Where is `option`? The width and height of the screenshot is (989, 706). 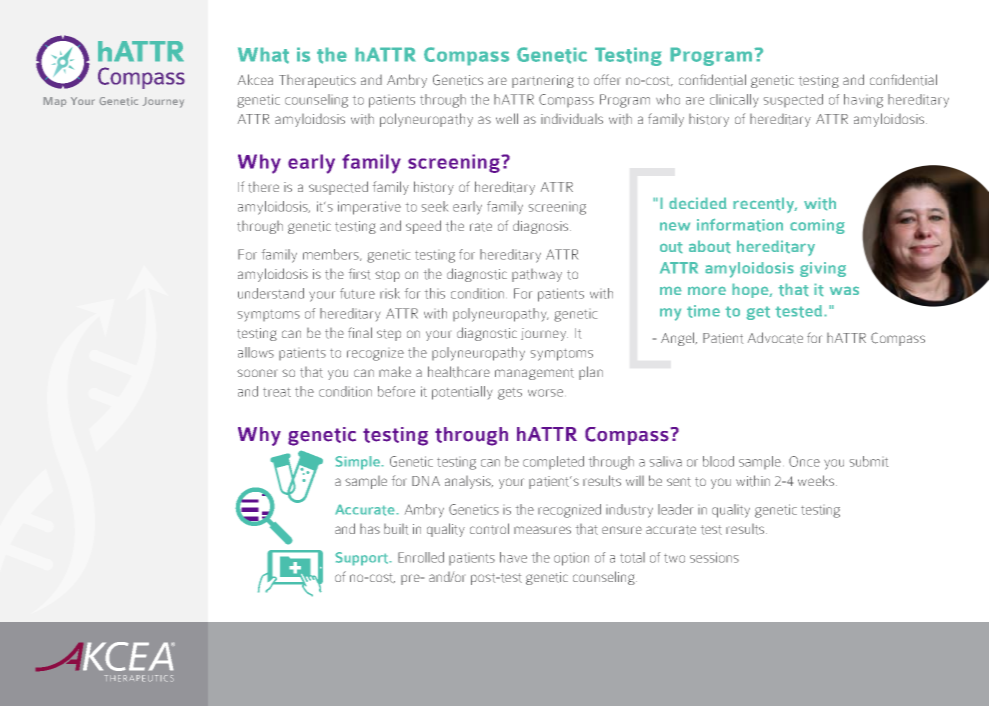 option is located at coordinates (571, 560).
